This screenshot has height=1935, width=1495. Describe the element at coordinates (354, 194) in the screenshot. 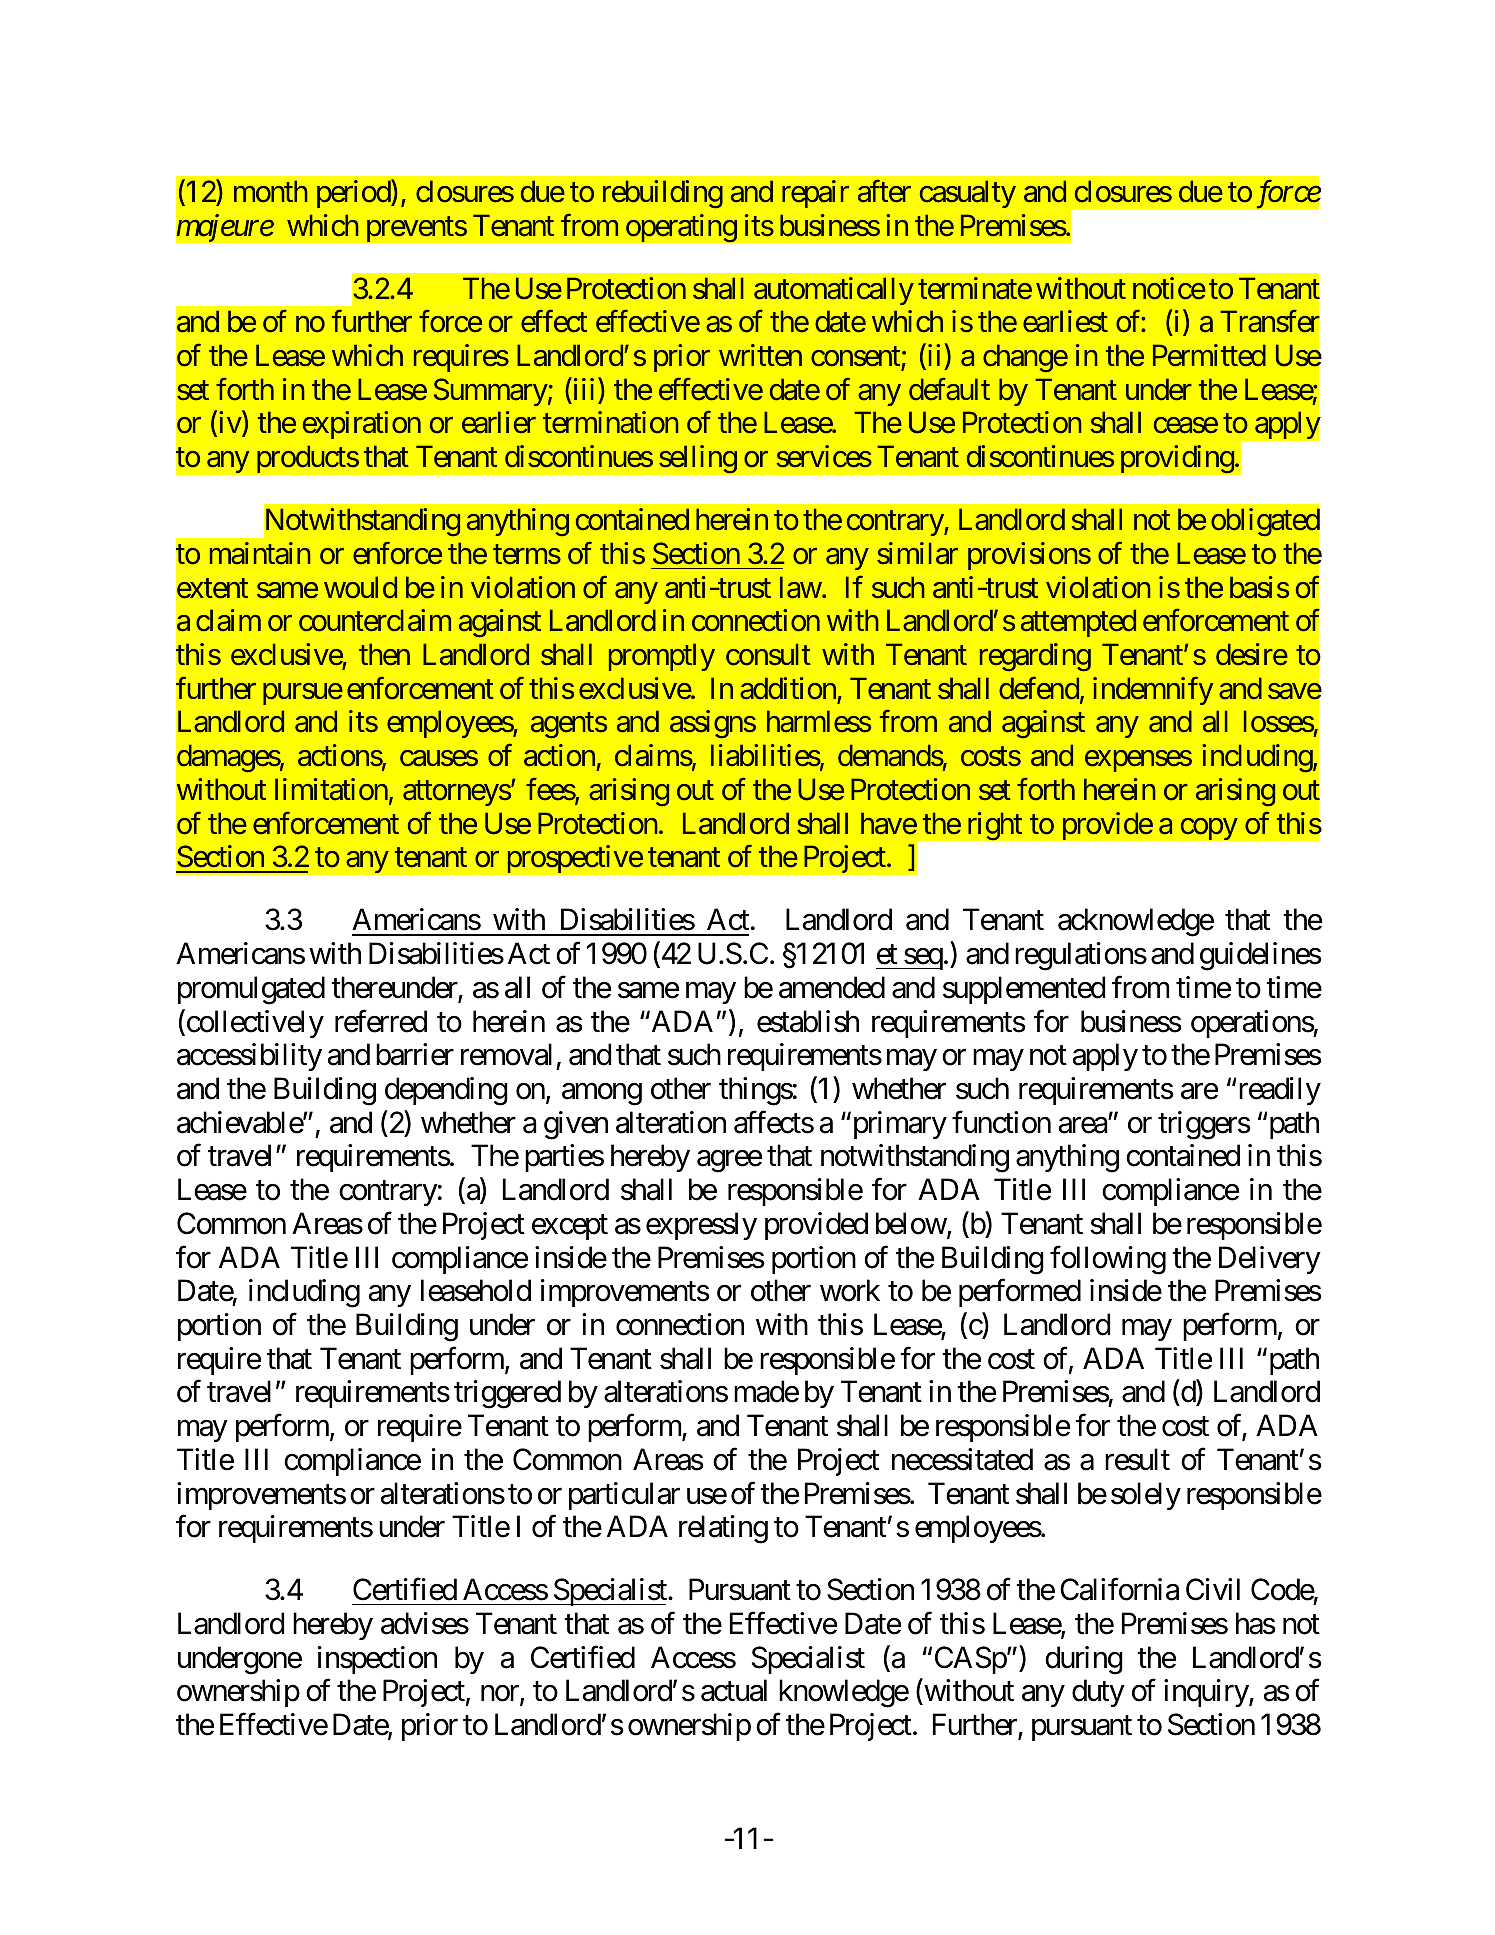

I see `period` at that location.
